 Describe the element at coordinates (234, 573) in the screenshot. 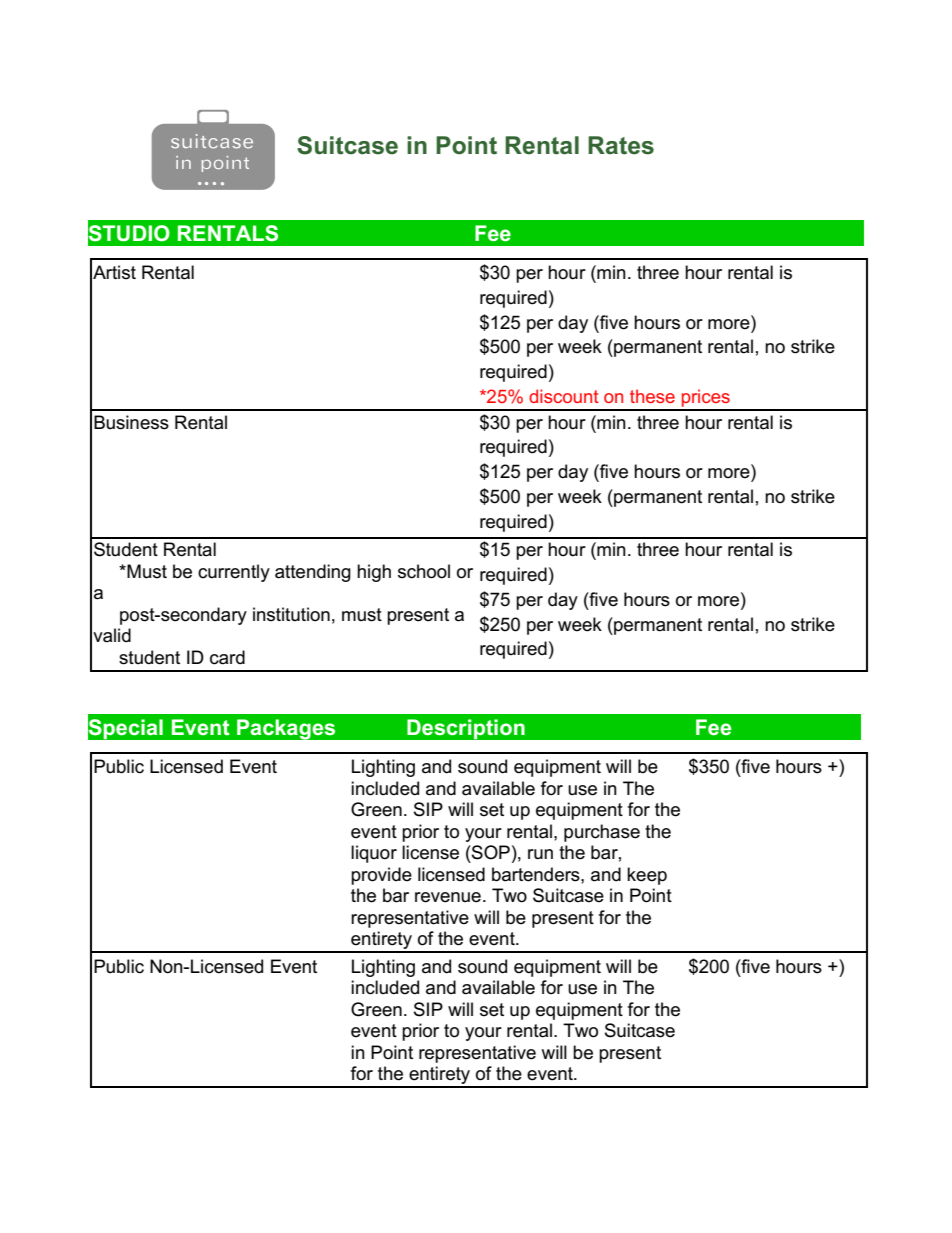

I see `currently` at that location.
